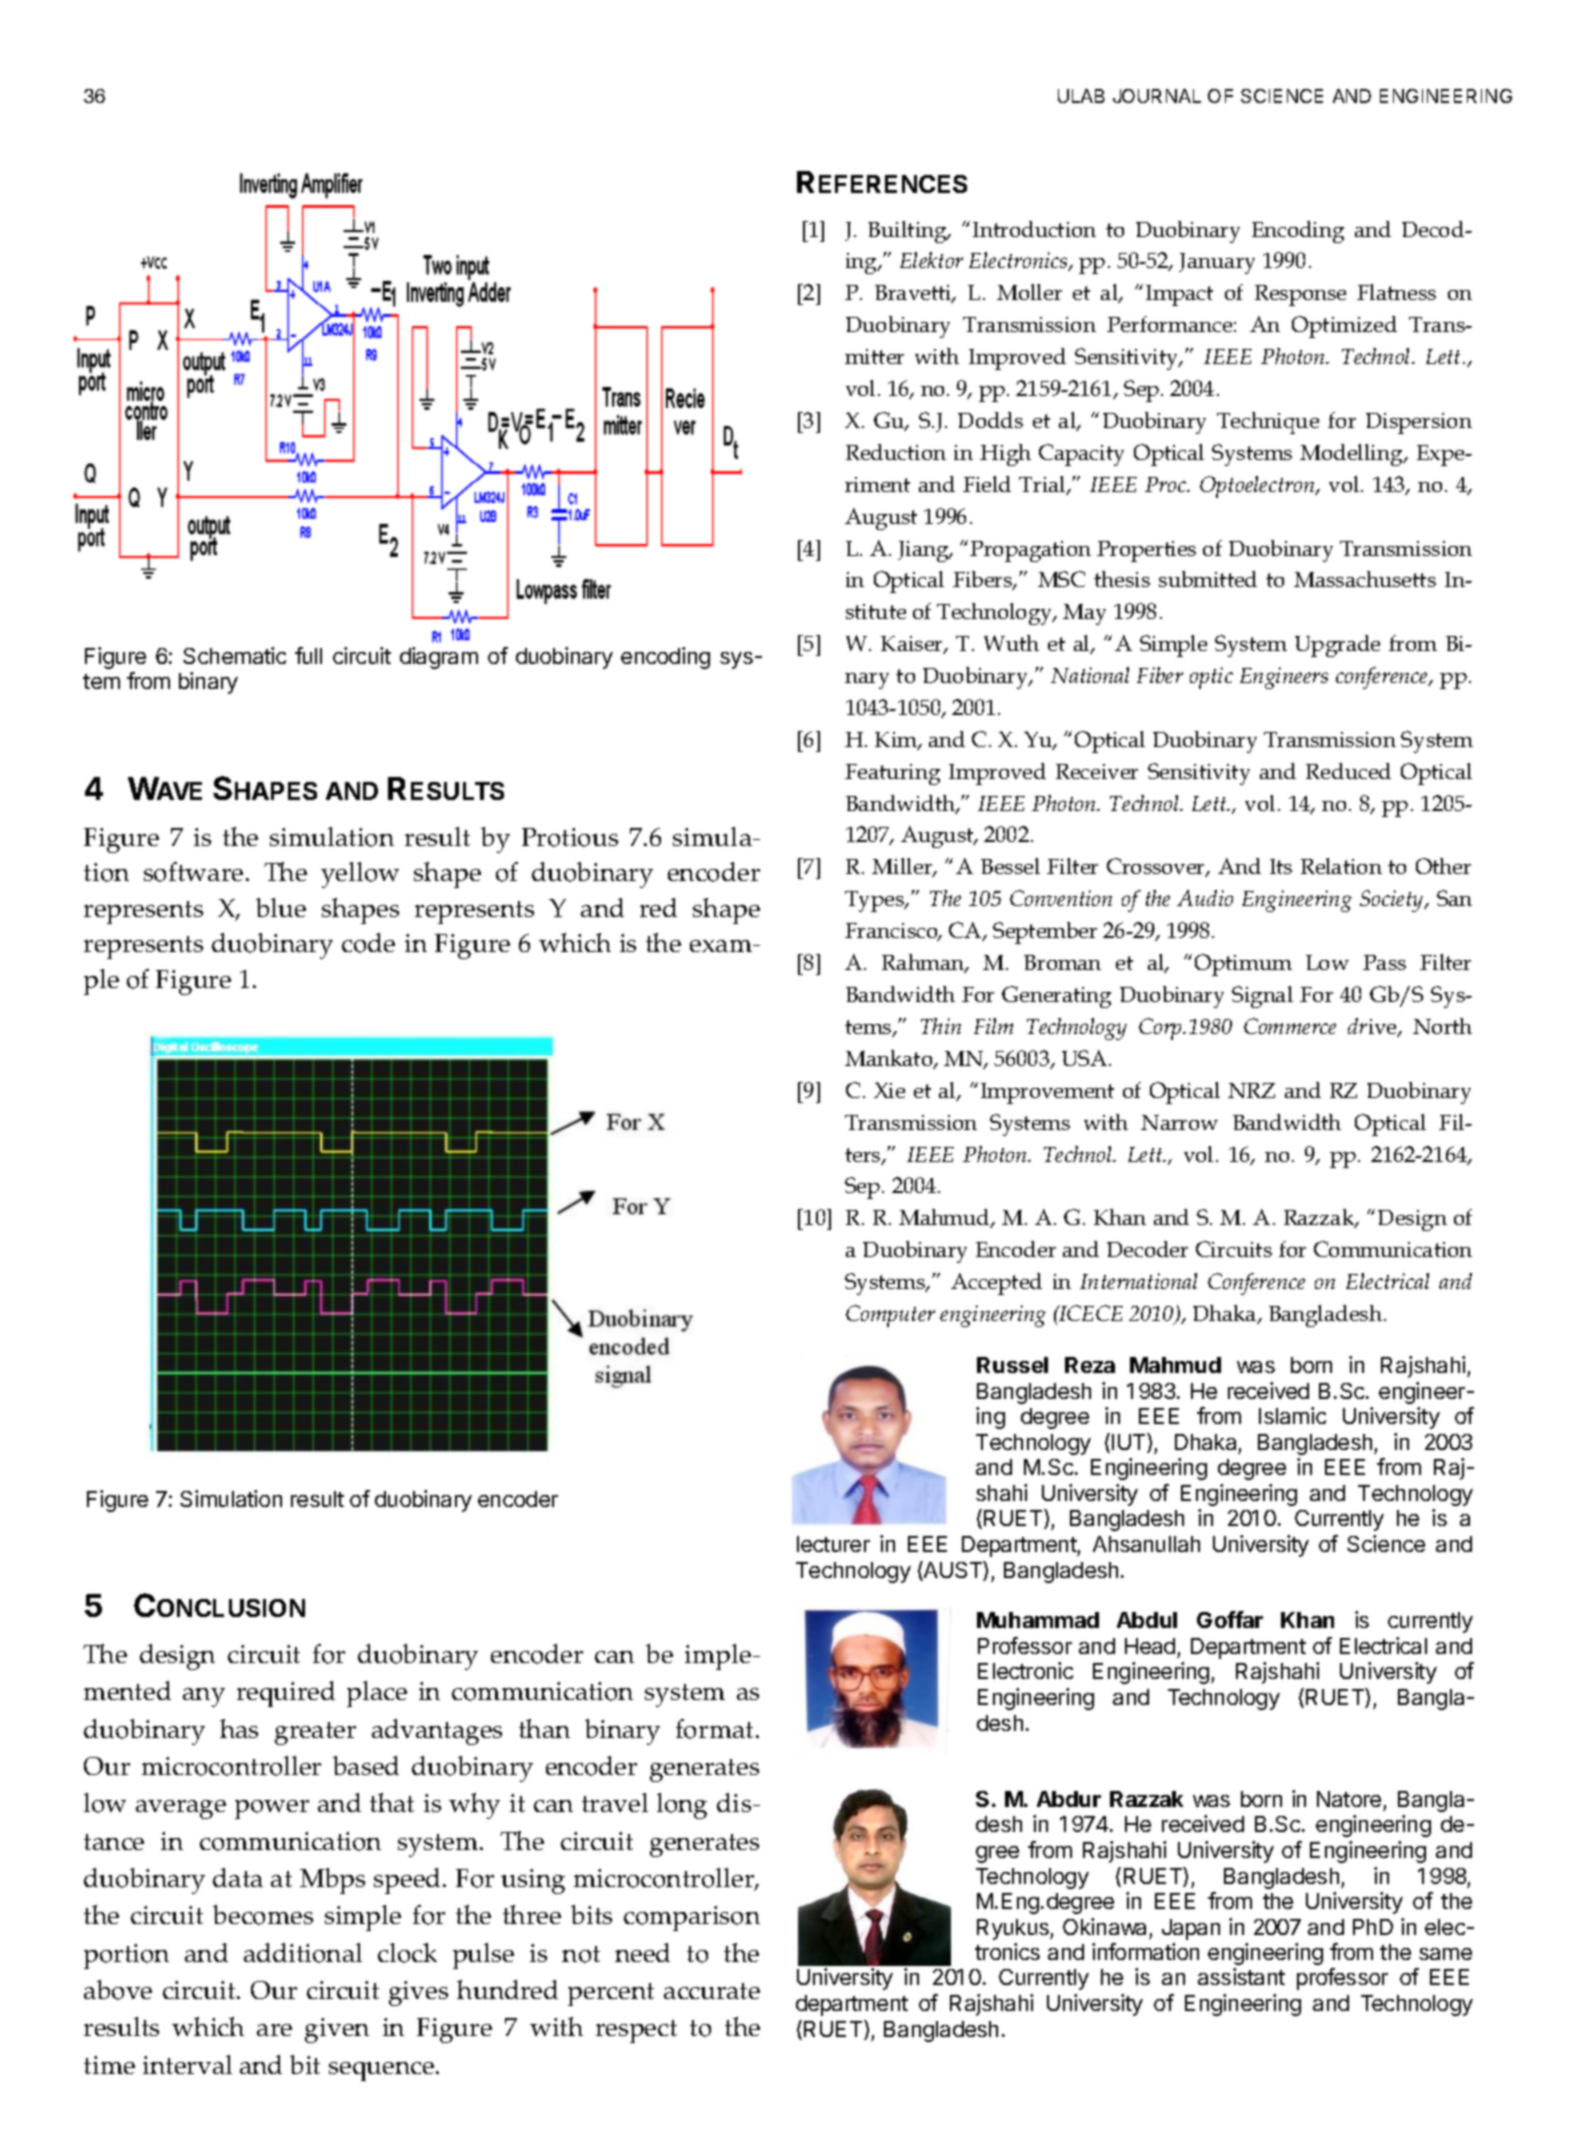 The image size is (1572, 2146). I want to click on Xie, so click(889, 1090).
